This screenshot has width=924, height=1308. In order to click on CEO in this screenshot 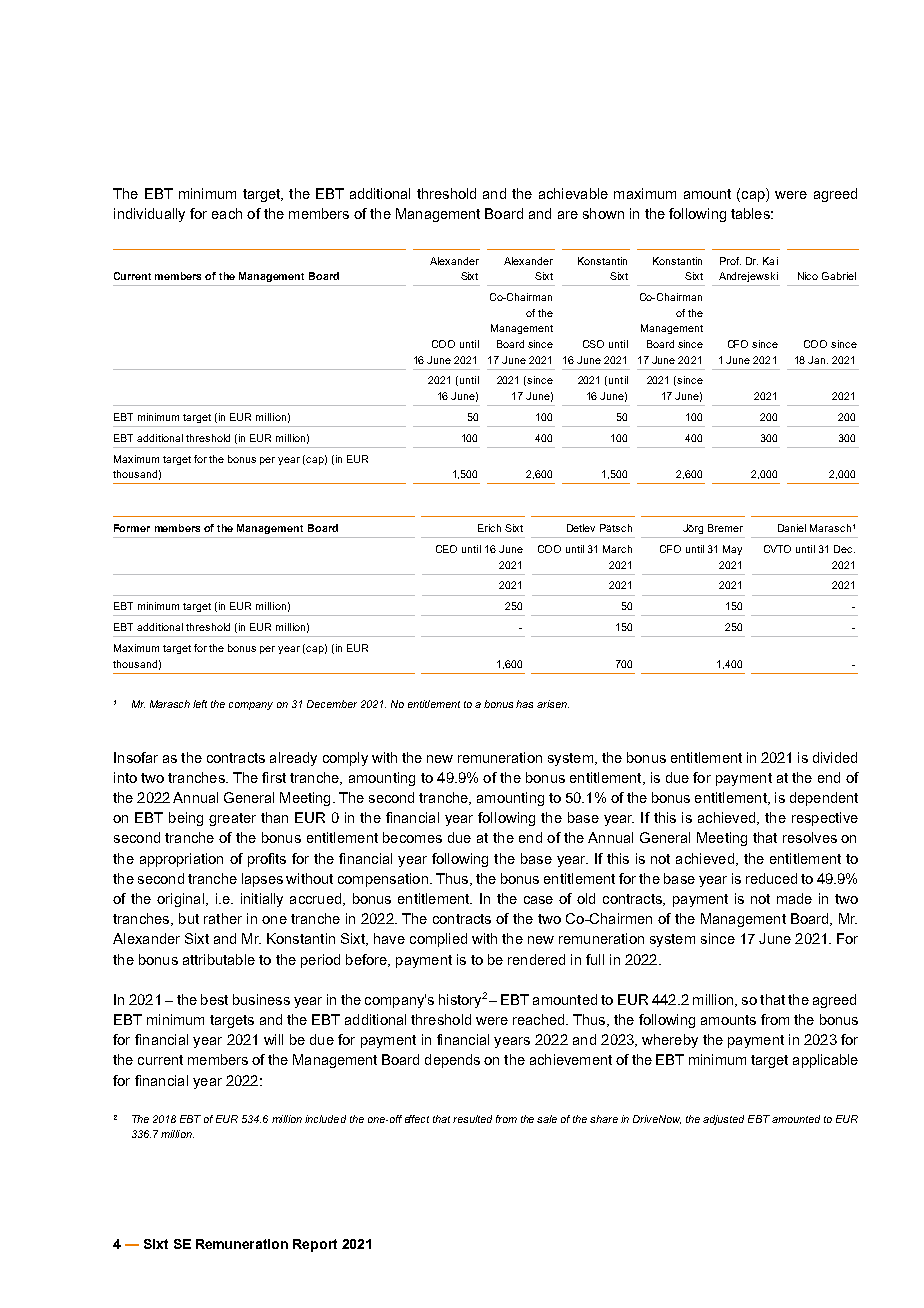, I will do `click(446, 549)`.
